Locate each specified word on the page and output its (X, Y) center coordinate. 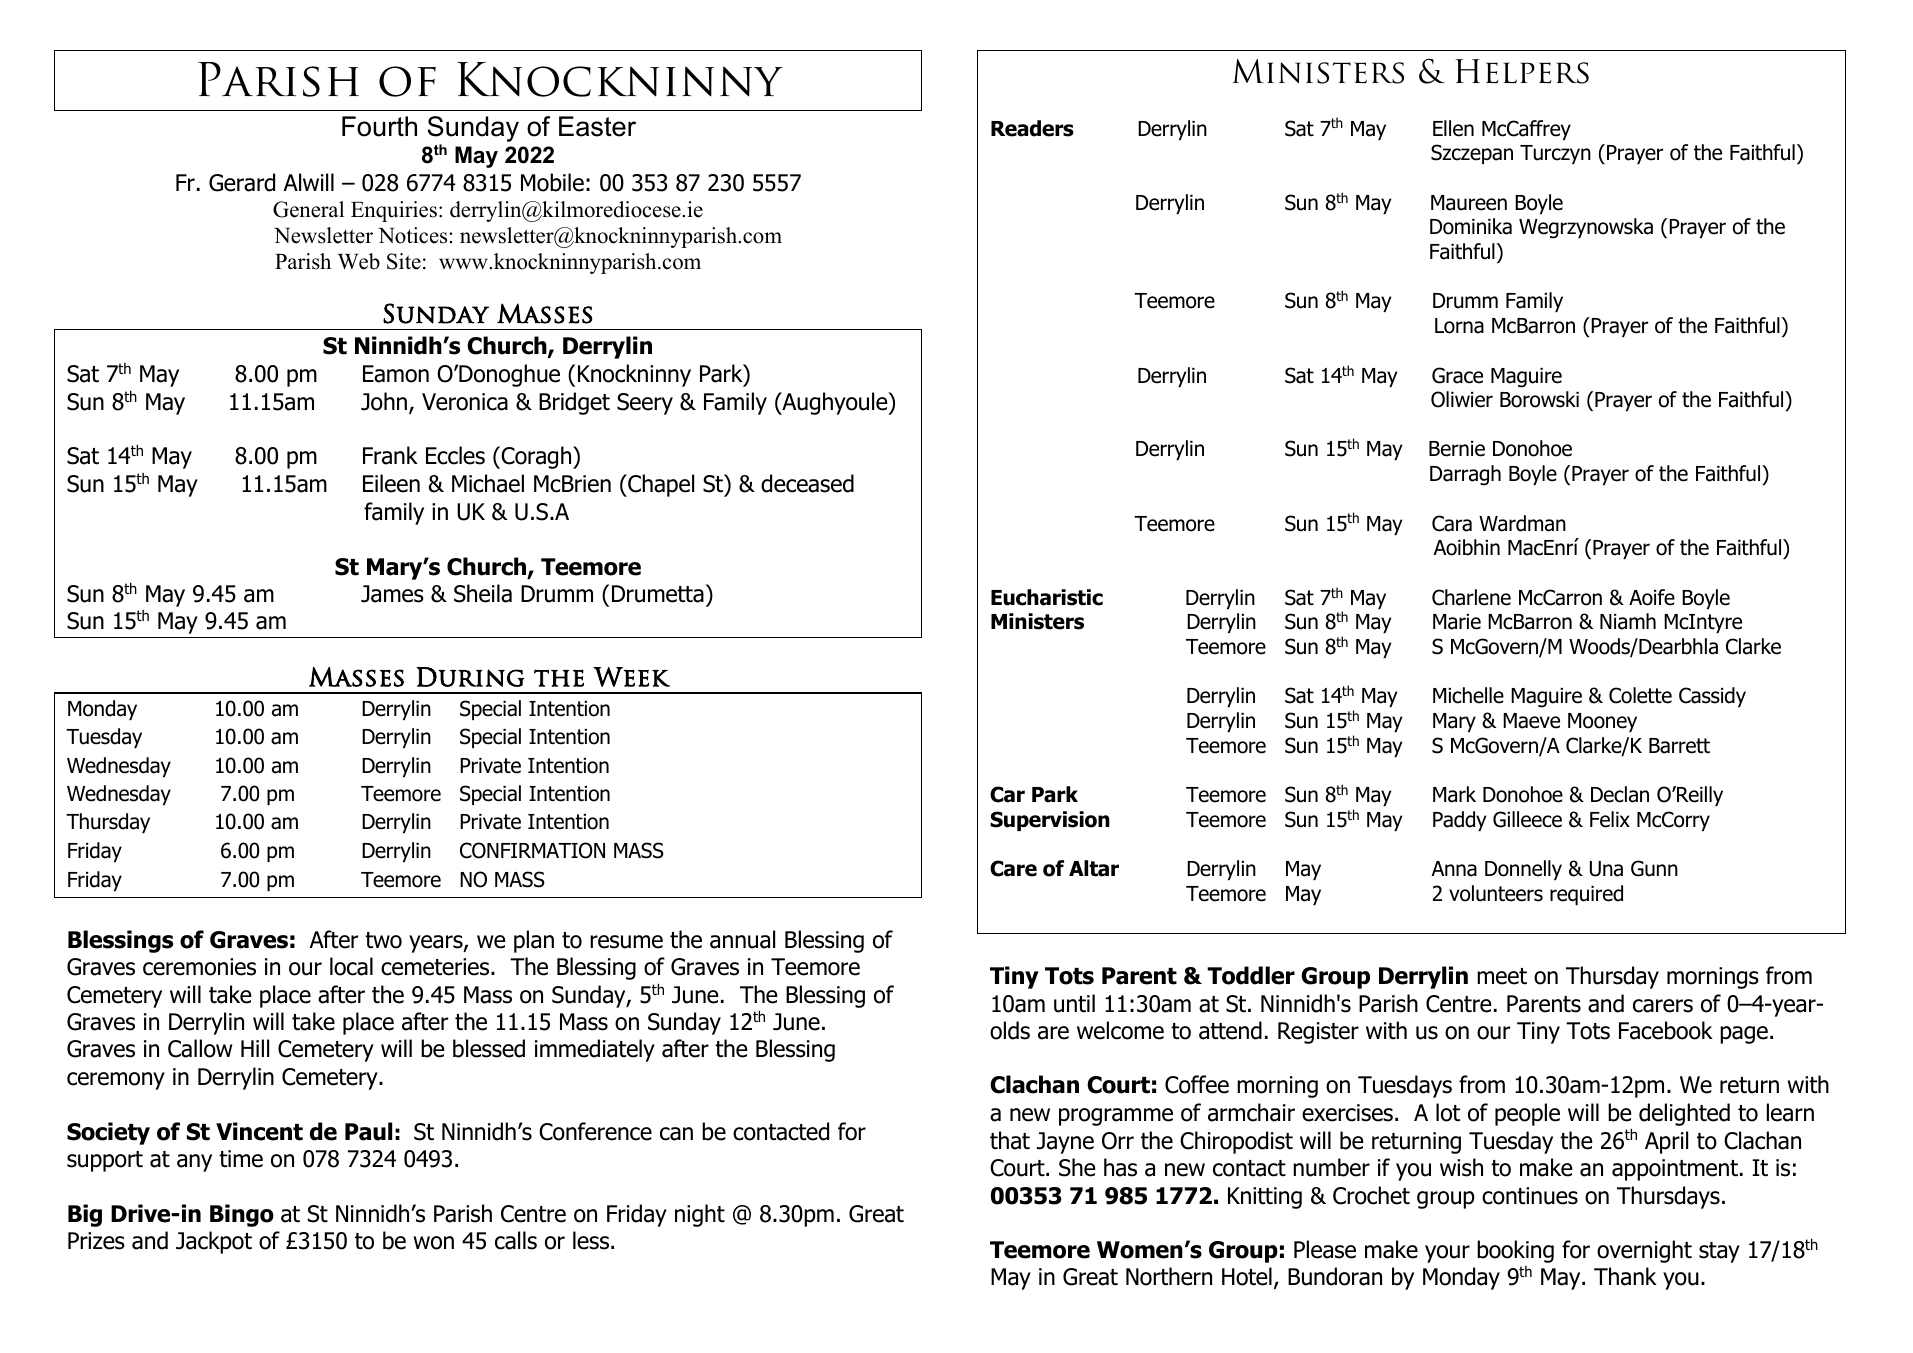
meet (1502, 976)
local (351, 966)
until (1074, 1003)
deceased (807, 483)
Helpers (1522, 71)
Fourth (379, 126)
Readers (1032, 128)
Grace (1457, 375)
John (385, 402)
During (470, 677)
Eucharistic (1047, 597)
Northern (1169, 1276)
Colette (1640, 695)
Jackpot (214, 1242)
